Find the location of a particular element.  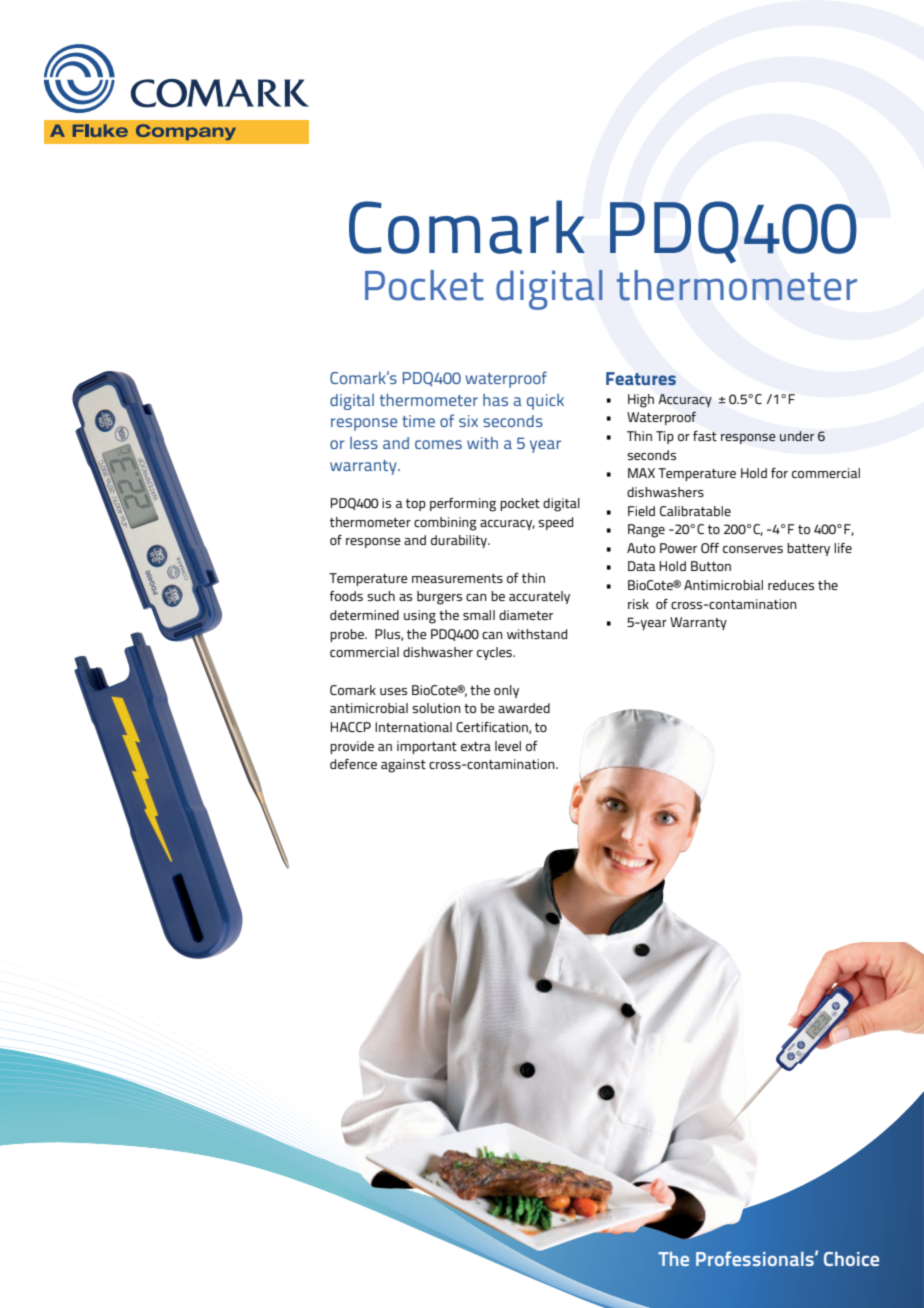

reduces is located at coordinates (791, 585).
